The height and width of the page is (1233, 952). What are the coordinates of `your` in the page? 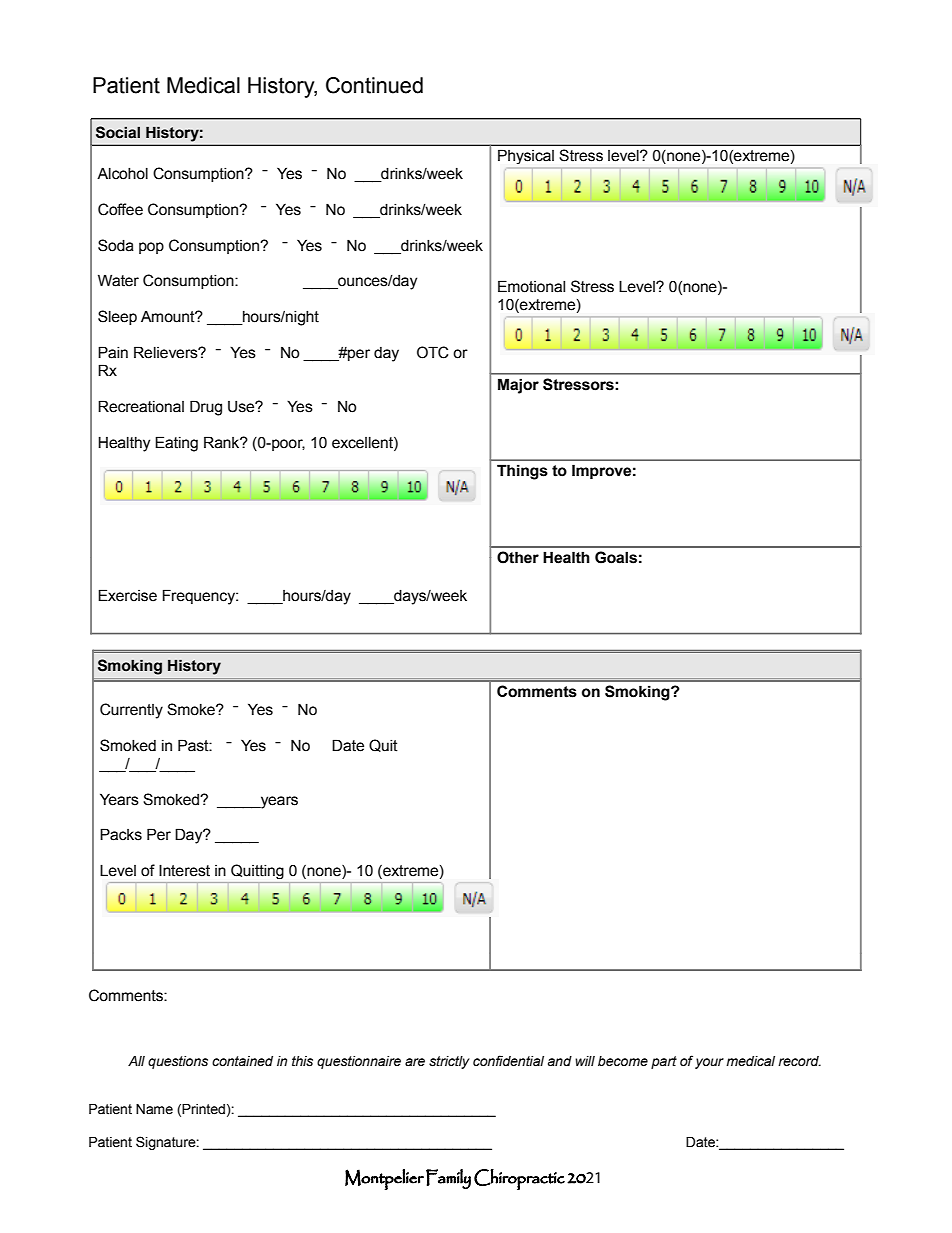 It's located at (709, 1063).
